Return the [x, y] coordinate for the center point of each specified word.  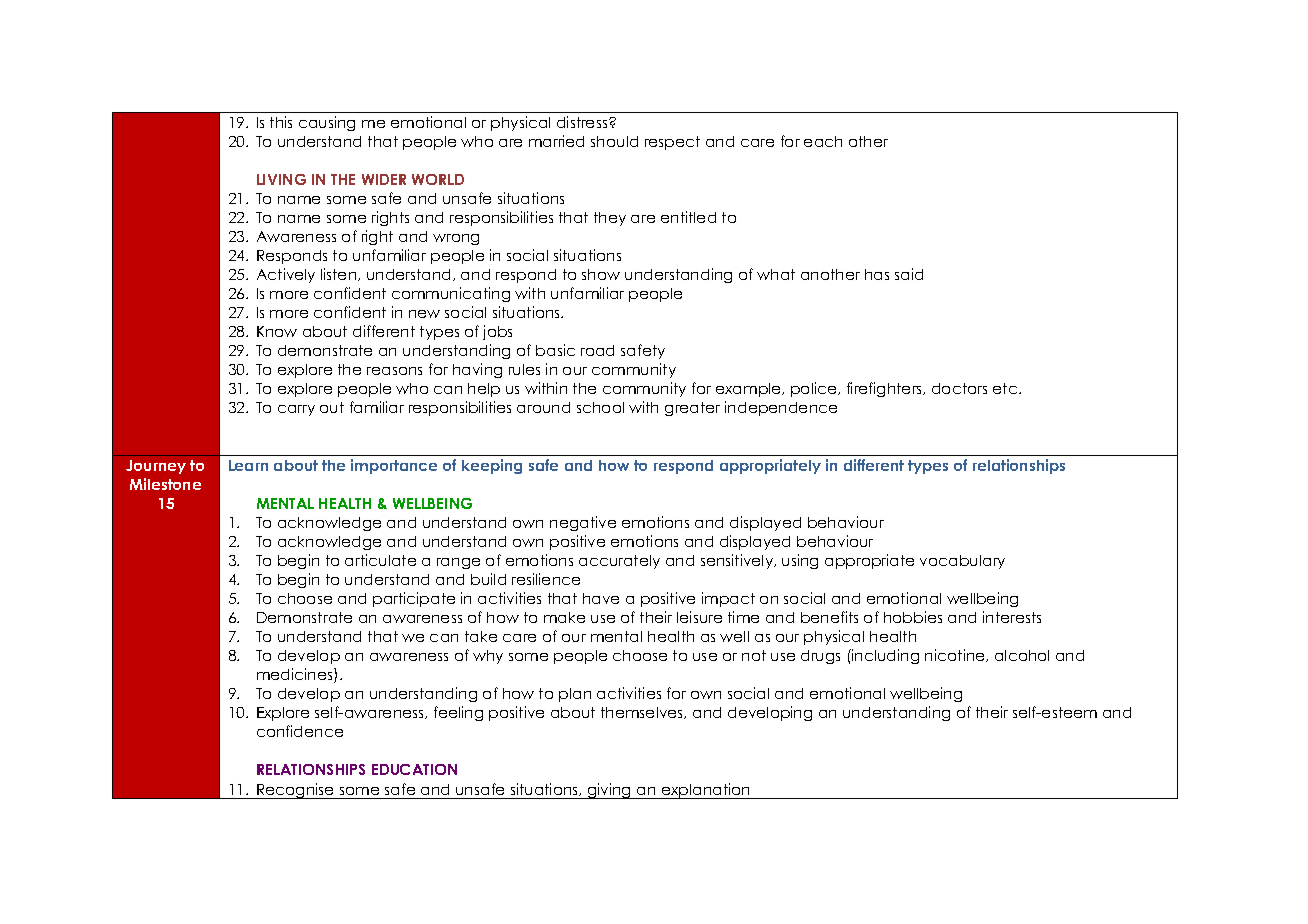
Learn [248, 465]
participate [414, 599]
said [909, 274]
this [281, 122]
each [823, 141]
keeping [492, 466]
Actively [286, 275]
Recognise [296, 791]
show [601, 274]
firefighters [886, 389]
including [884, 656]
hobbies [913, 617]
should [614, 141]
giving [610, 791]
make [564, 617]
